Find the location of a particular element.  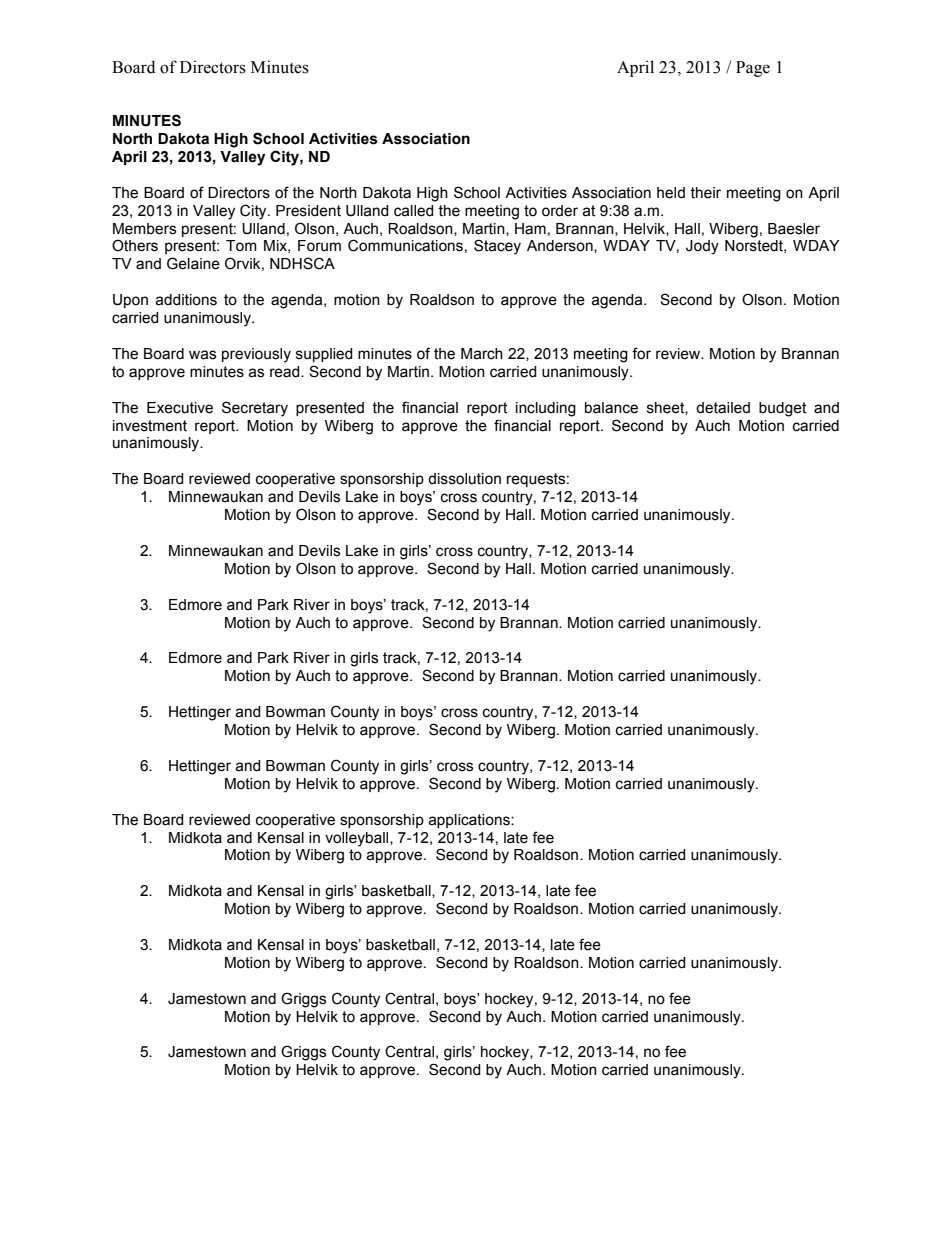

volleyball is located at coordinates (358, 839).
